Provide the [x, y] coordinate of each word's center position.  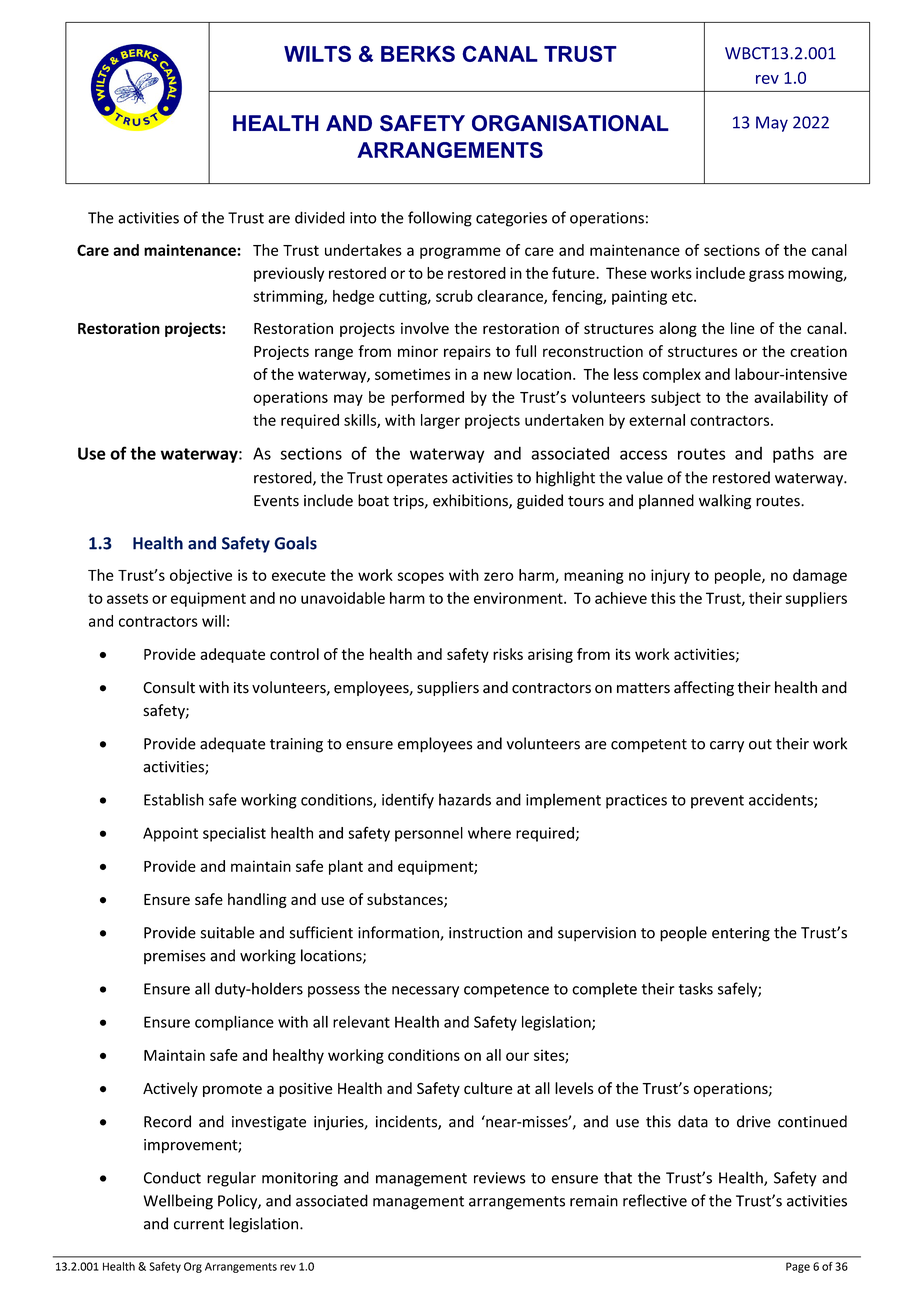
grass [766, 276]
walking [725, 502]
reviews [500, 1178]
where [489, 833]
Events [276, 501]
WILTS [317, 53]
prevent [717, 802]
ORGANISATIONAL [570, 123]
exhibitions [471, 501]
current [199, 1224]
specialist [234, 834]
